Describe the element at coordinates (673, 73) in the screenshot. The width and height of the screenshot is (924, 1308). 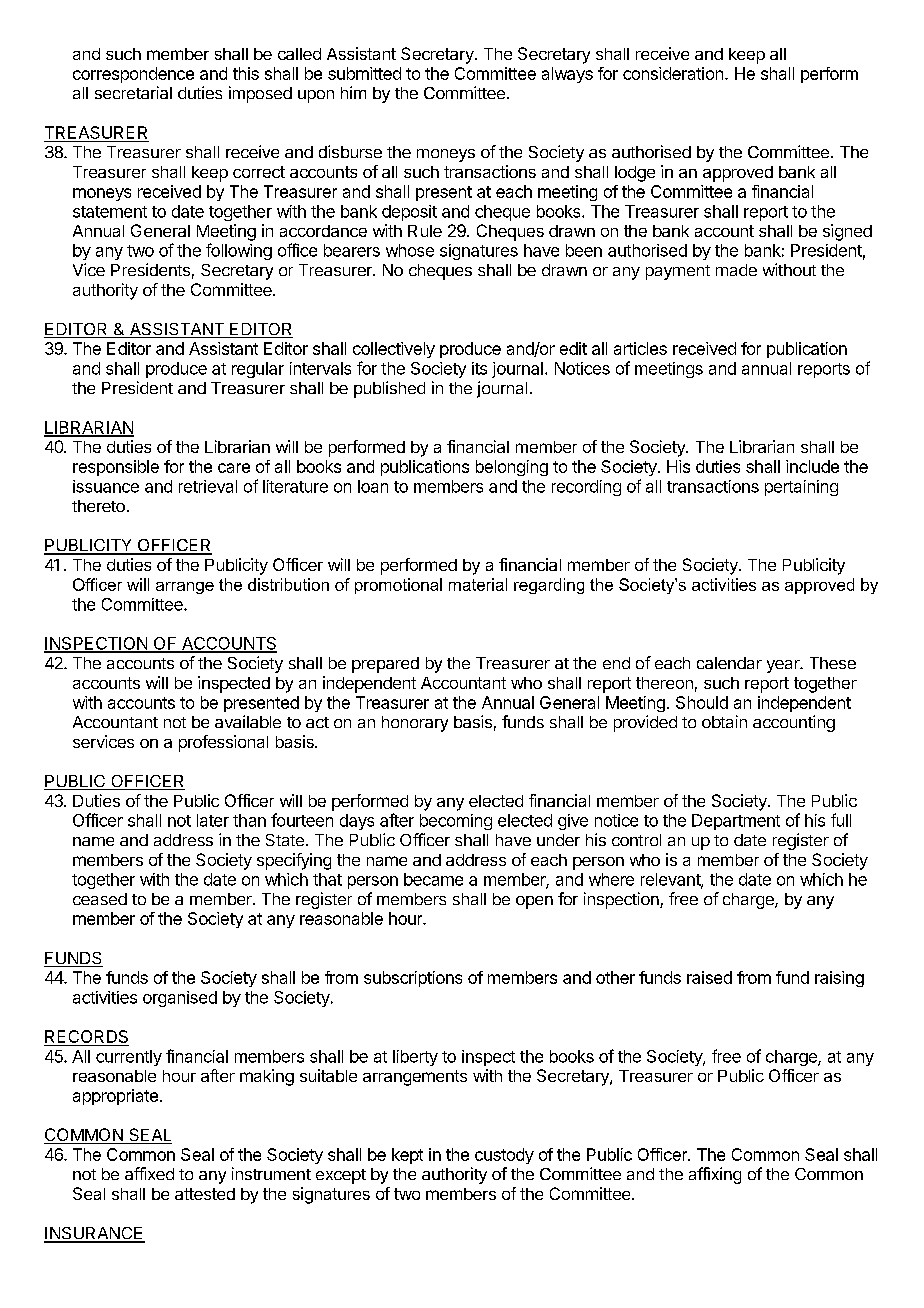
I see `consideration` at that location.
